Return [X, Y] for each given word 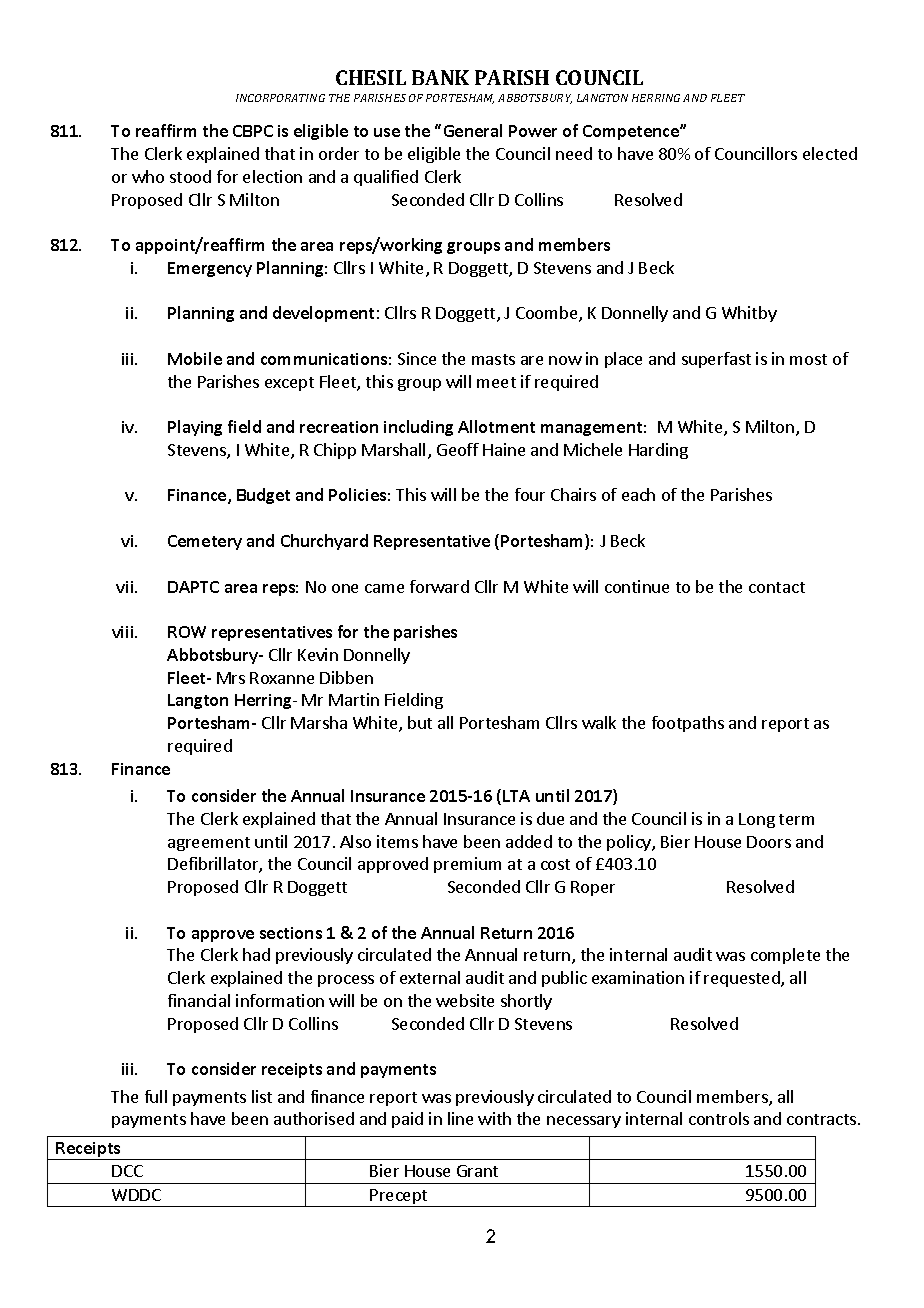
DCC [127, 1171]
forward [439, 586]
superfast [716, 360]
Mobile [195, 358]
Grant [477, 1171]
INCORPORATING [280, 98]
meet [496, 382]
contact [777, 587]
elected [830, 153]
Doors [769, 842]
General [473, 130]
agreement [209, 844]
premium [467, 865]
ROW [187, 632]
